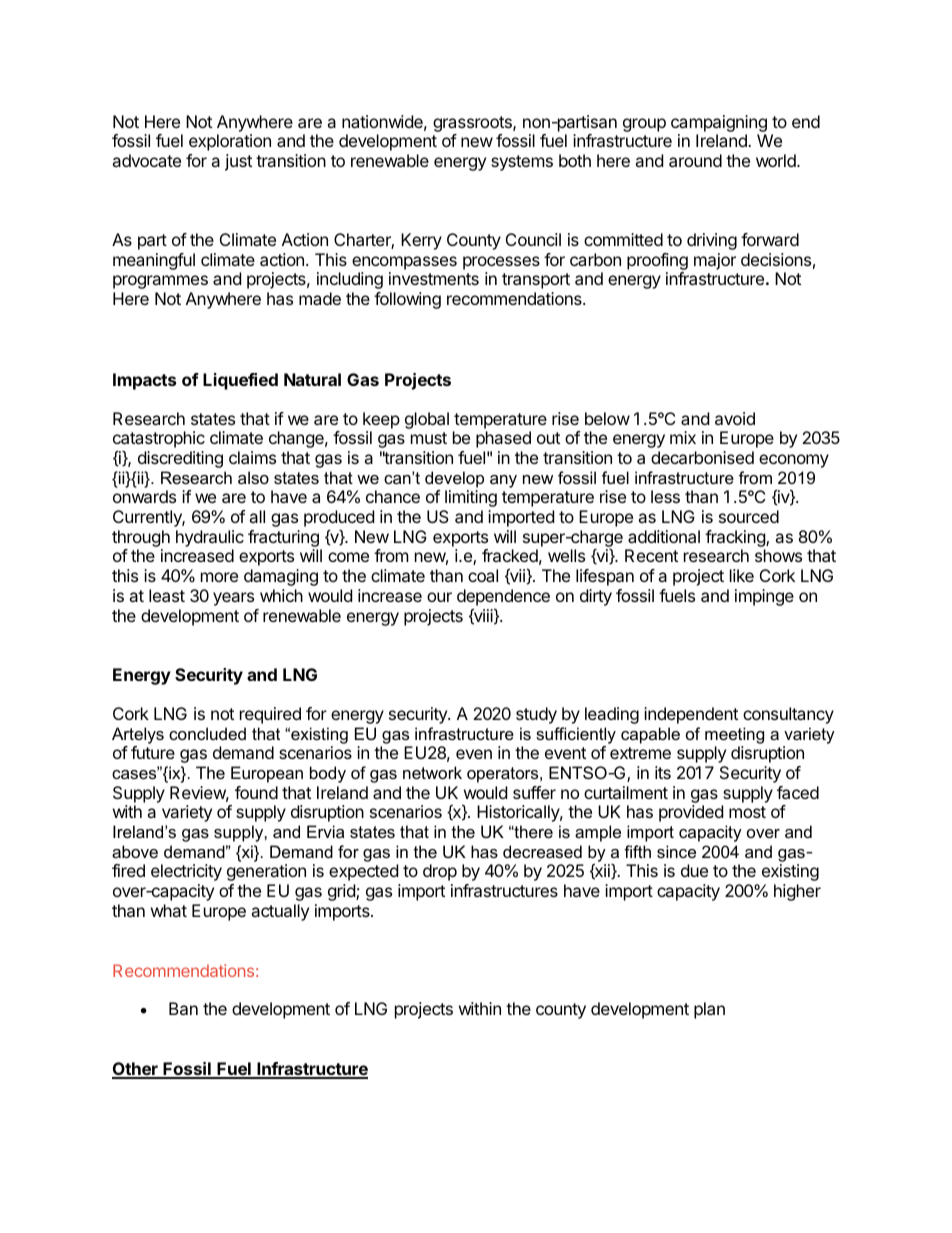 This screenshot has height=1233, width=952. I want to click on Ban, so click(183, 1008).
